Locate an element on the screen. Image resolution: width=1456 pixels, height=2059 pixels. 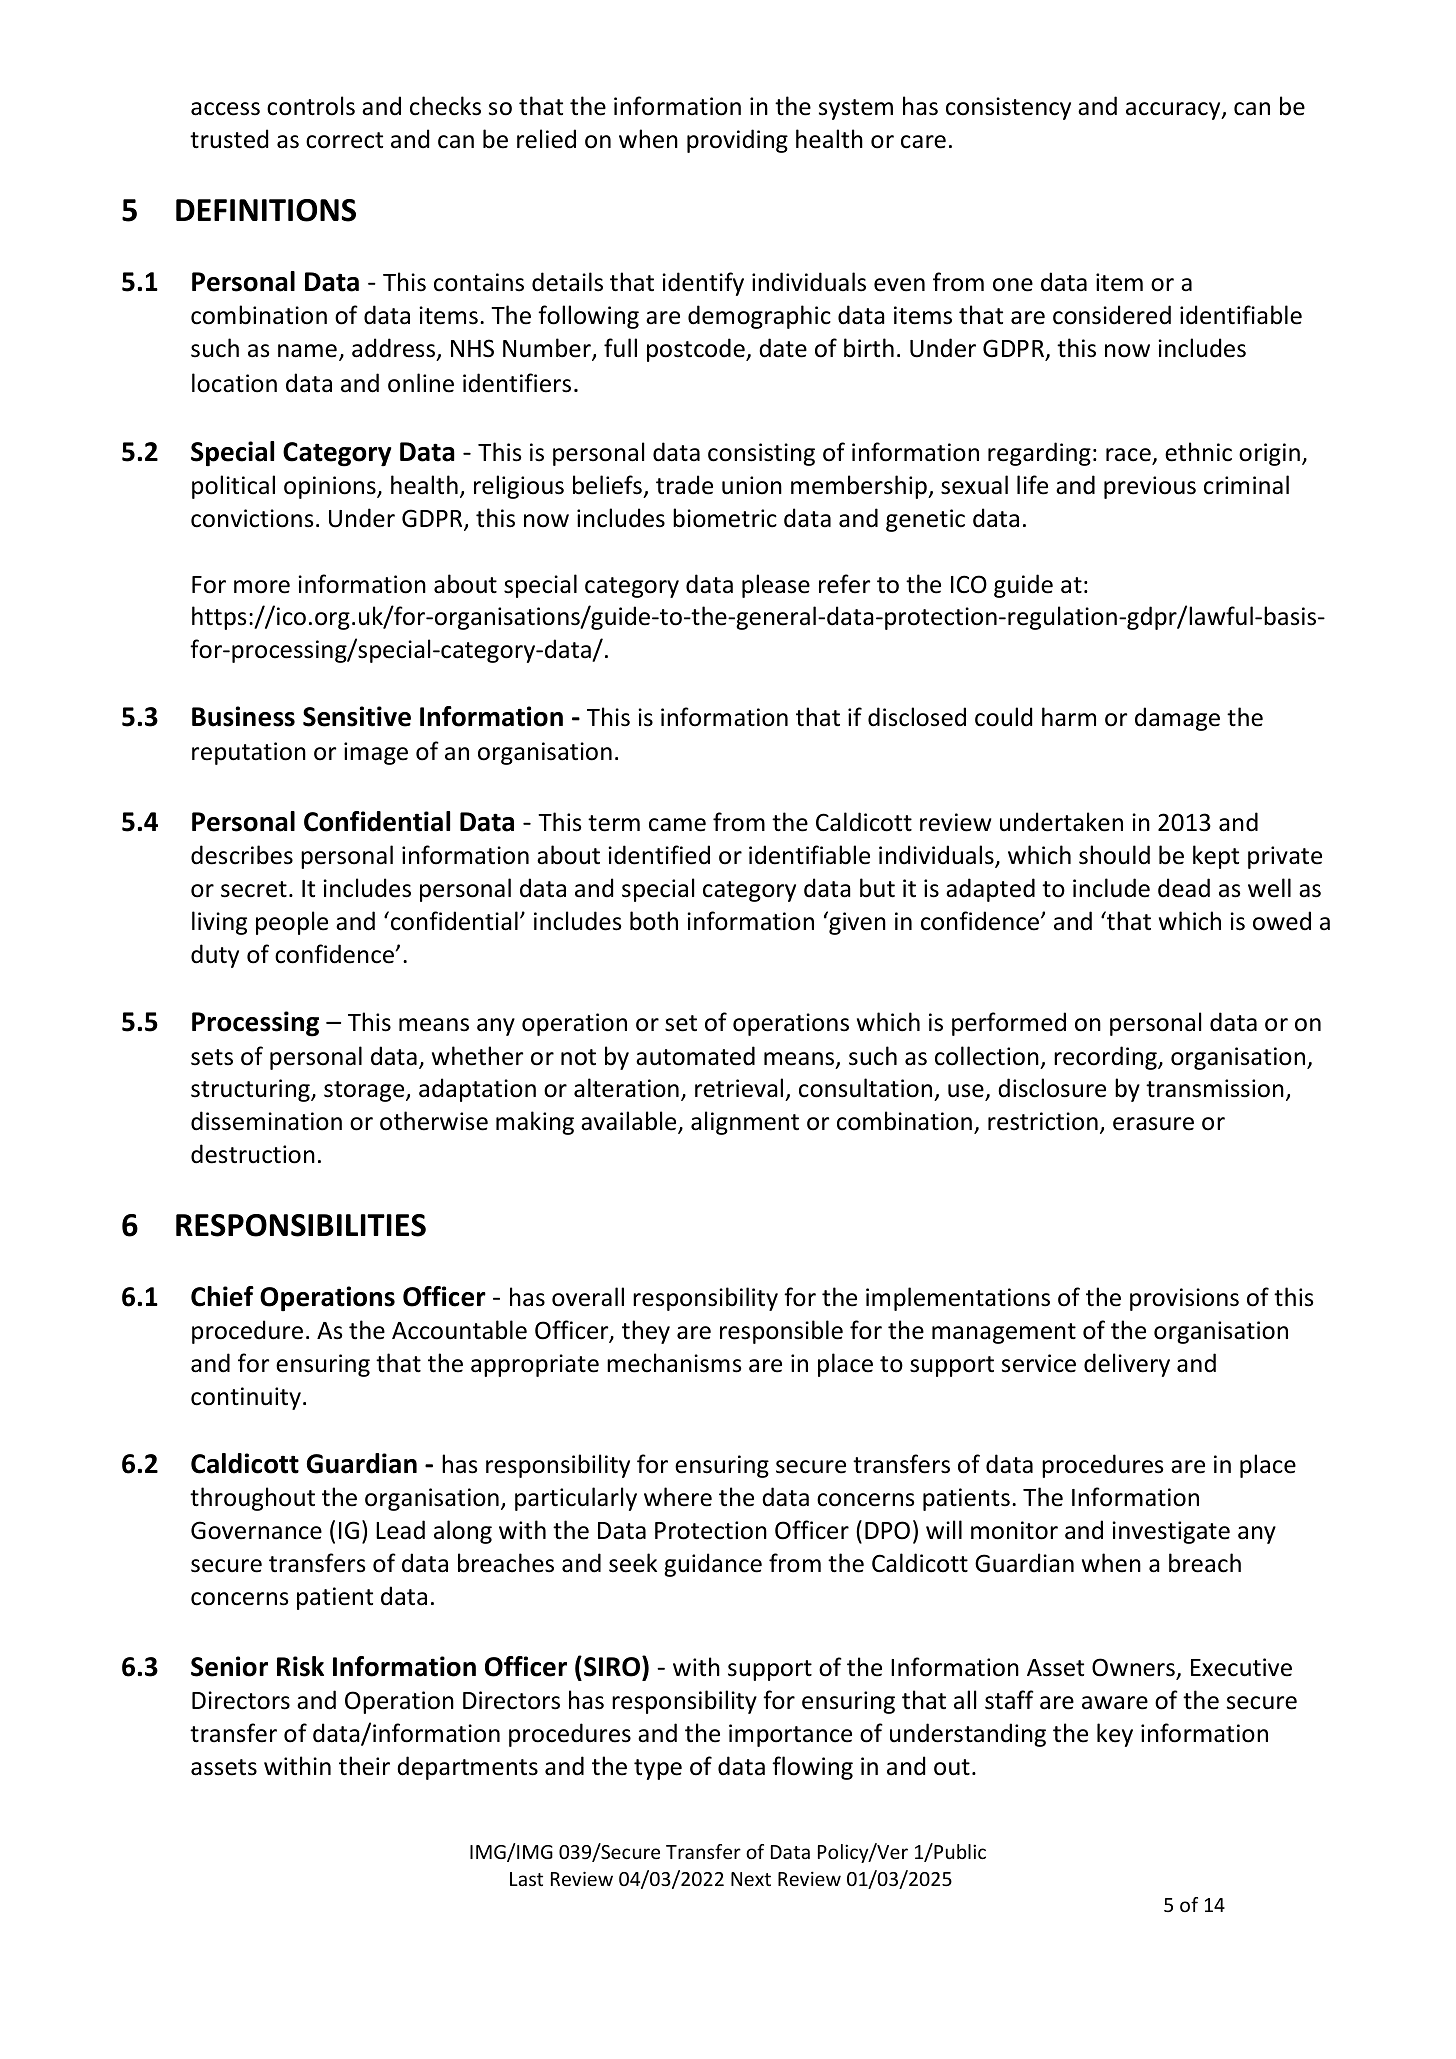
recording is located at coordinates (1106, 1058).
